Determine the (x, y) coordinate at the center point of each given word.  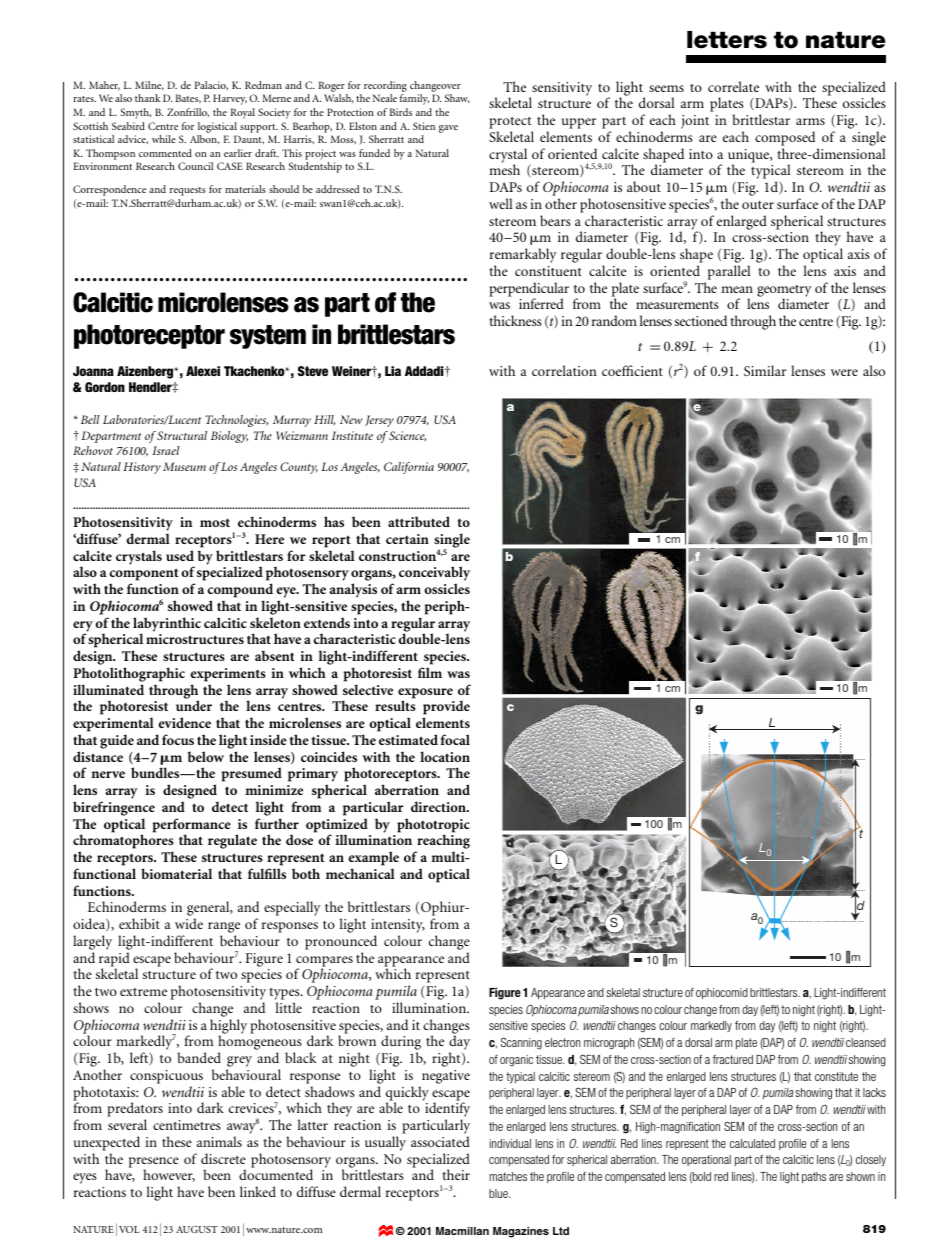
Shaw (457, 98)
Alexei (203, 371)
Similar (765, 370)
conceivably (434, 575)
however (169, 1175)
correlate (733, 86)
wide (189, 923)
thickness (515, 320)
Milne (149, 85)
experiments (228, 675)
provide (446, 709)
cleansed (866, 1042)
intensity (398, 927)
